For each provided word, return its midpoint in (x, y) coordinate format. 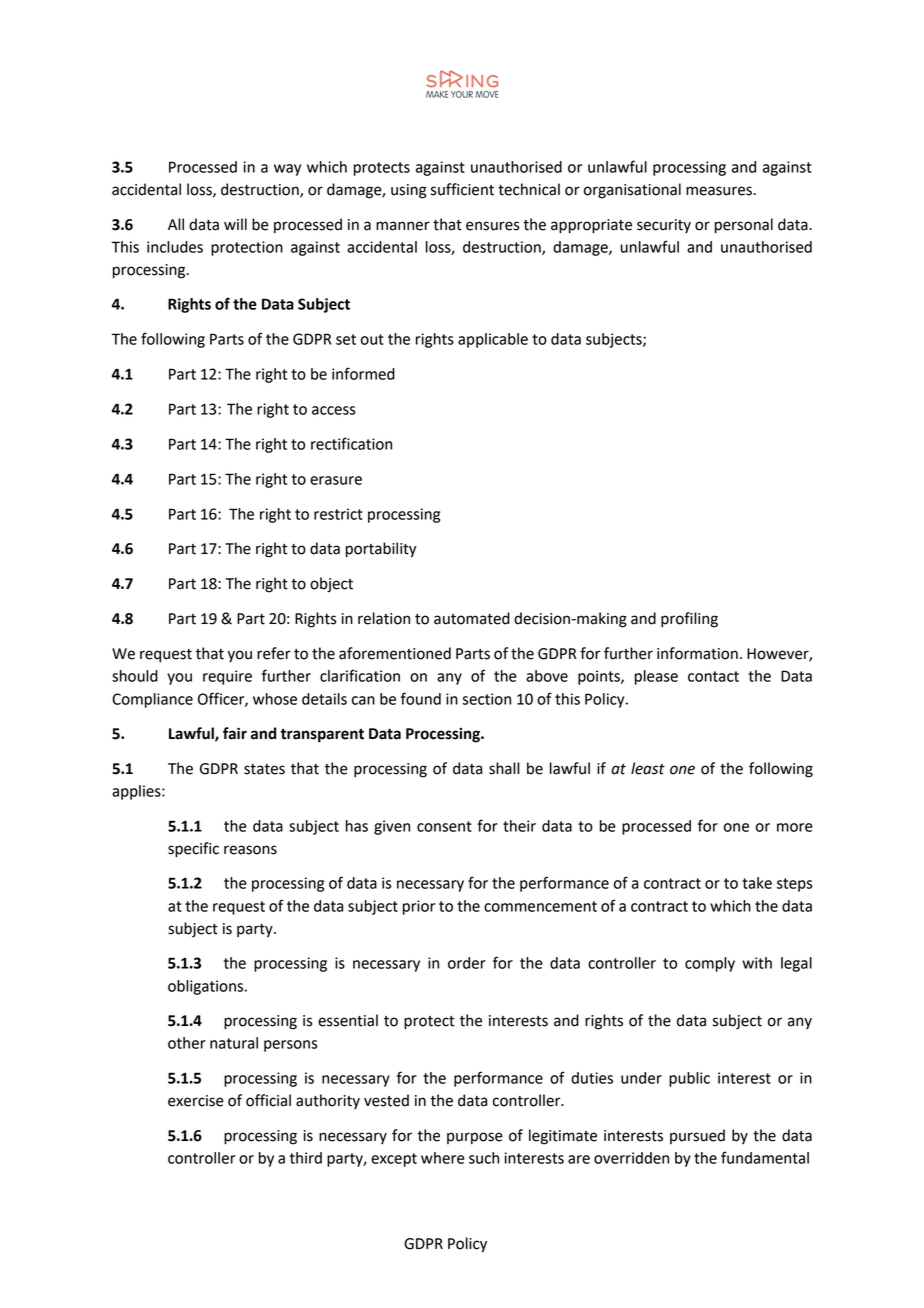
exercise (196, 1101)
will (235, 224)
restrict (338, 514)
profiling (689, 620)
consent (444, 826)
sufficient (462, 189)
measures (720, 191)
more (795, 827)
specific (193, 850)
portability (381, 550)
